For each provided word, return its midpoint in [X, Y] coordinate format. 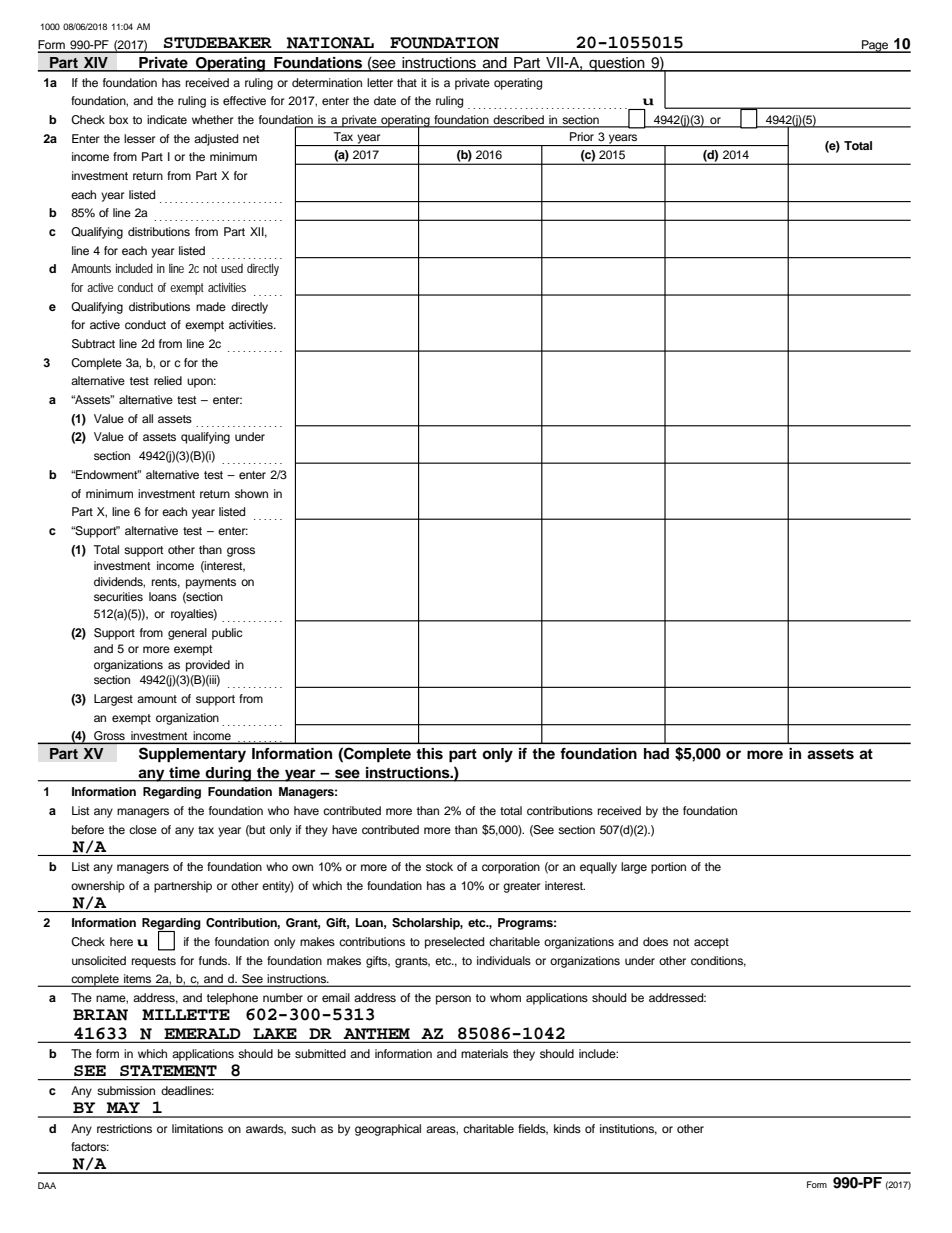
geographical [388, 1130]
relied [168, 380]
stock [439, 866]
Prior [582, 136]
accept [711, 943]
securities [118, 596]
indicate [167, 119]
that [407, 82]
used [232, 268]
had [656, 753]
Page [875, 46]
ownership [98, 887]
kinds [567, 1128]
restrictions [124, 1128]
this [429, 754]
